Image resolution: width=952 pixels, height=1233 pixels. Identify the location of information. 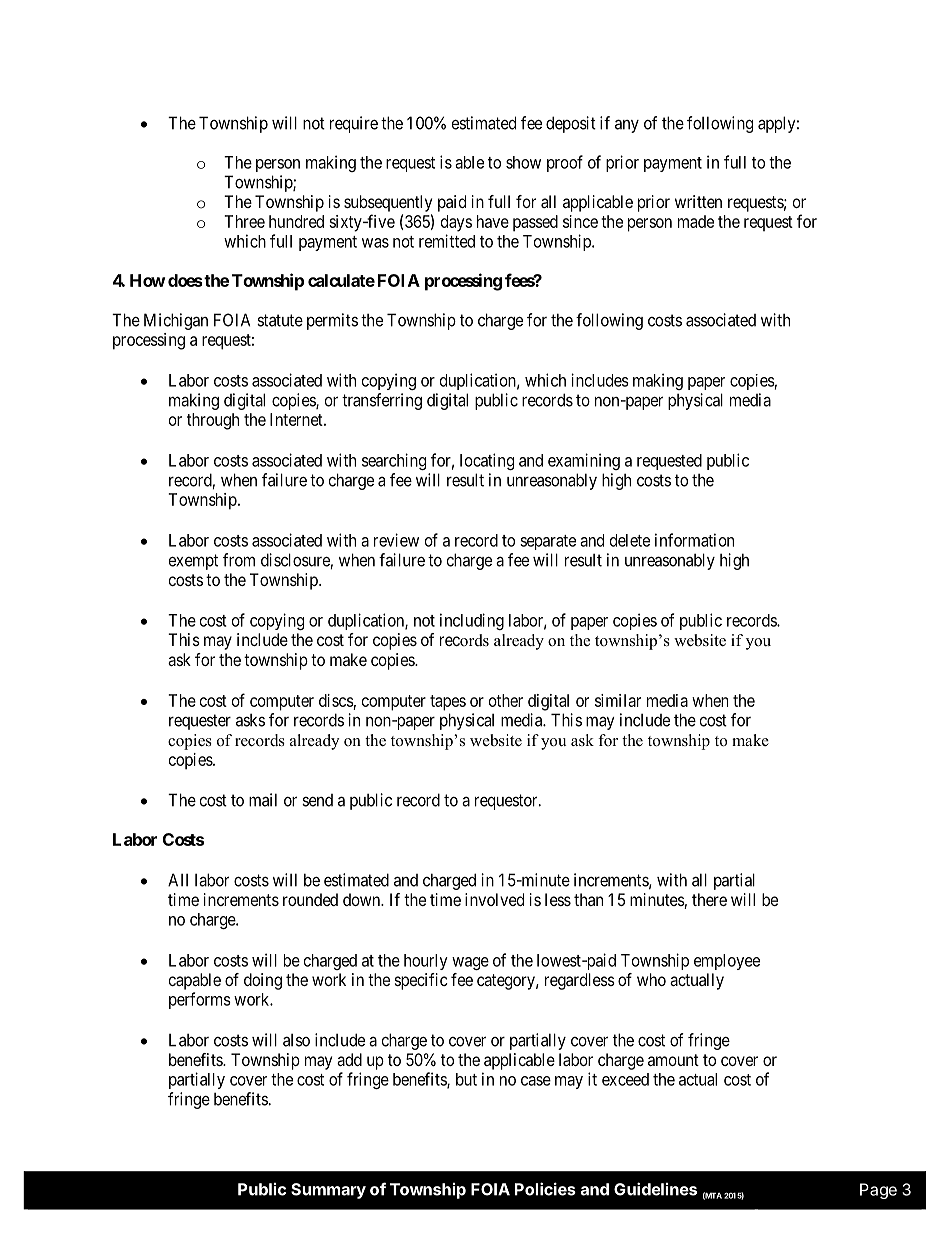
(694, 540).
